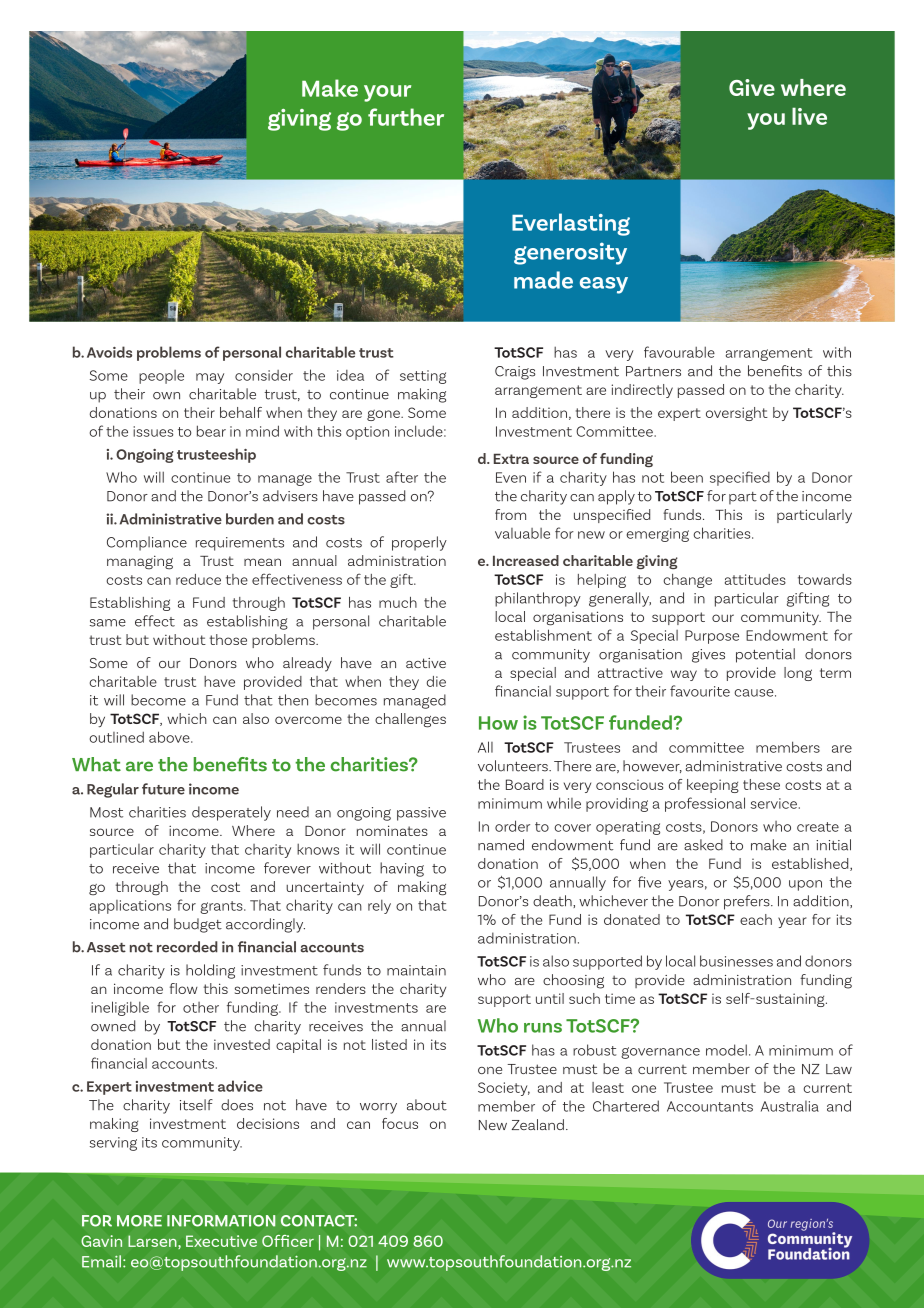 The image size is (924, 1308). What do you see at coordinates (400, 1123) in the image?
I see `focus` at bounding box center [400, 1123].
